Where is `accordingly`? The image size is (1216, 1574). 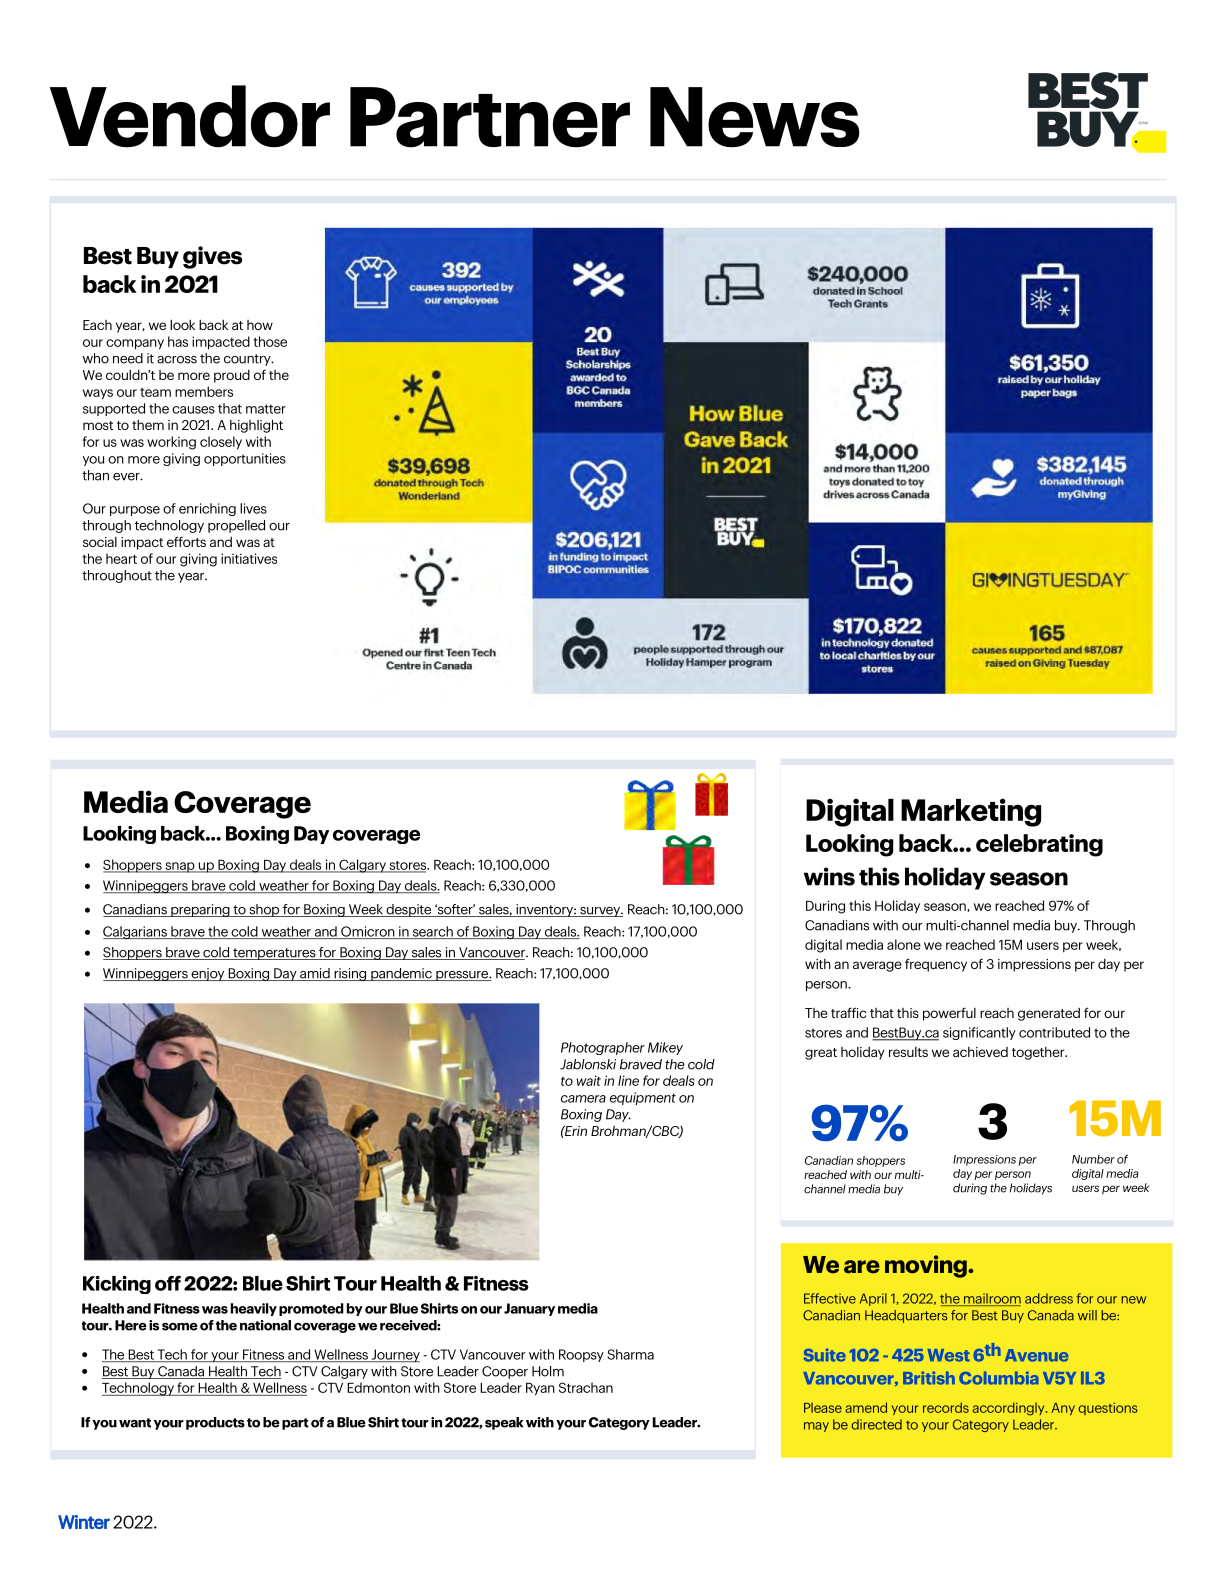
accordingly is located at coordinates (1009, 1409).
